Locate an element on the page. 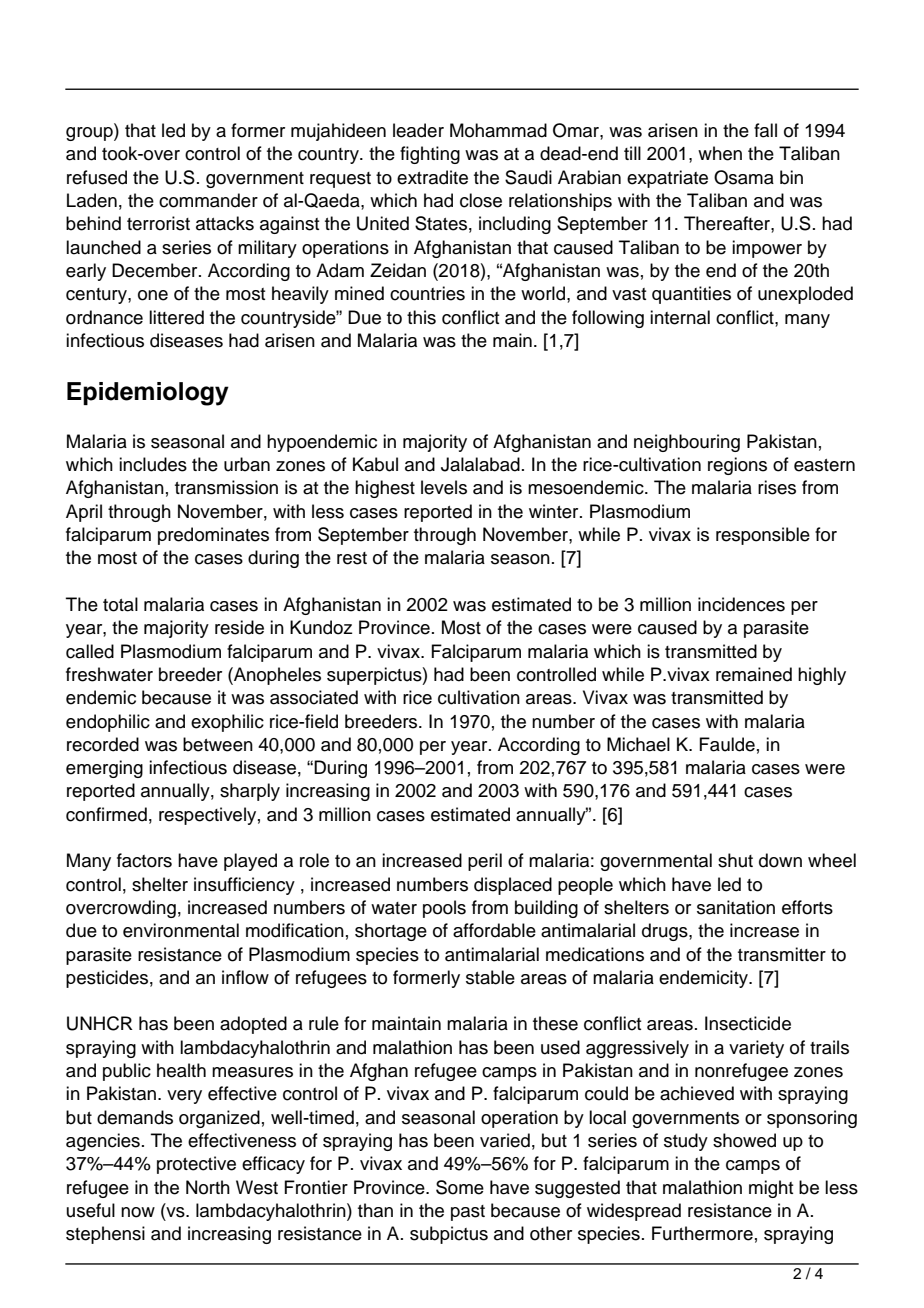  highly is located at coordinates (822, 676).
